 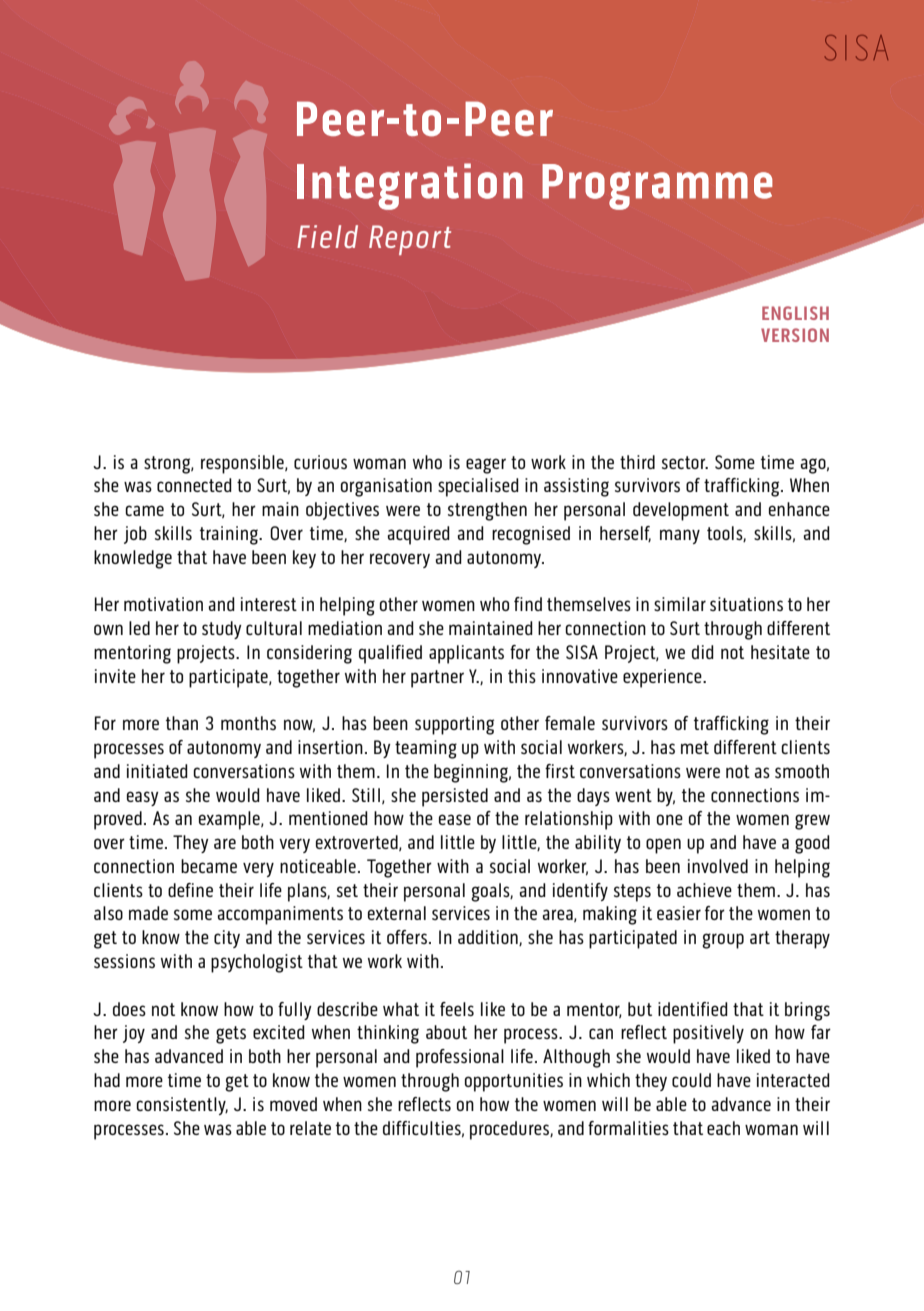 What do you see at coordinates (194, 485) in the screenshot?
I see `connected` at bounding box center [194, 485].
